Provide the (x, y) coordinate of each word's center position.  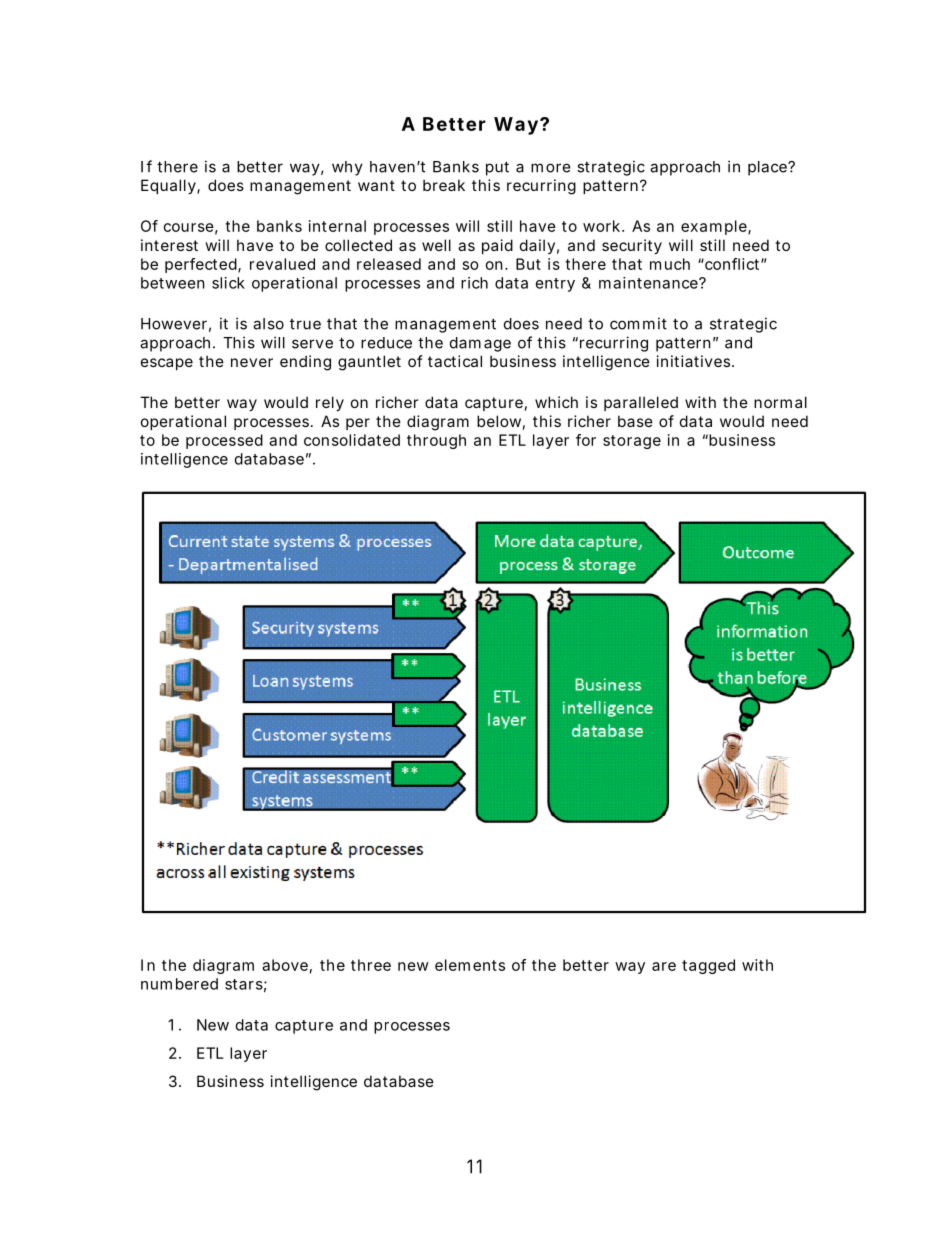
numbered (179, 984)
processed (224, 441)
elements (470, 965)
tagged (708, 966)
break (444, 185)
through (436, 441)
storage (632, 442)
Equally (169, 186)
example (715, 227)
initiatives (695, 361)
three (371, 965)
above (285, 965)
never (252, 362)
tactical (455, 361)
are (664, 966)
